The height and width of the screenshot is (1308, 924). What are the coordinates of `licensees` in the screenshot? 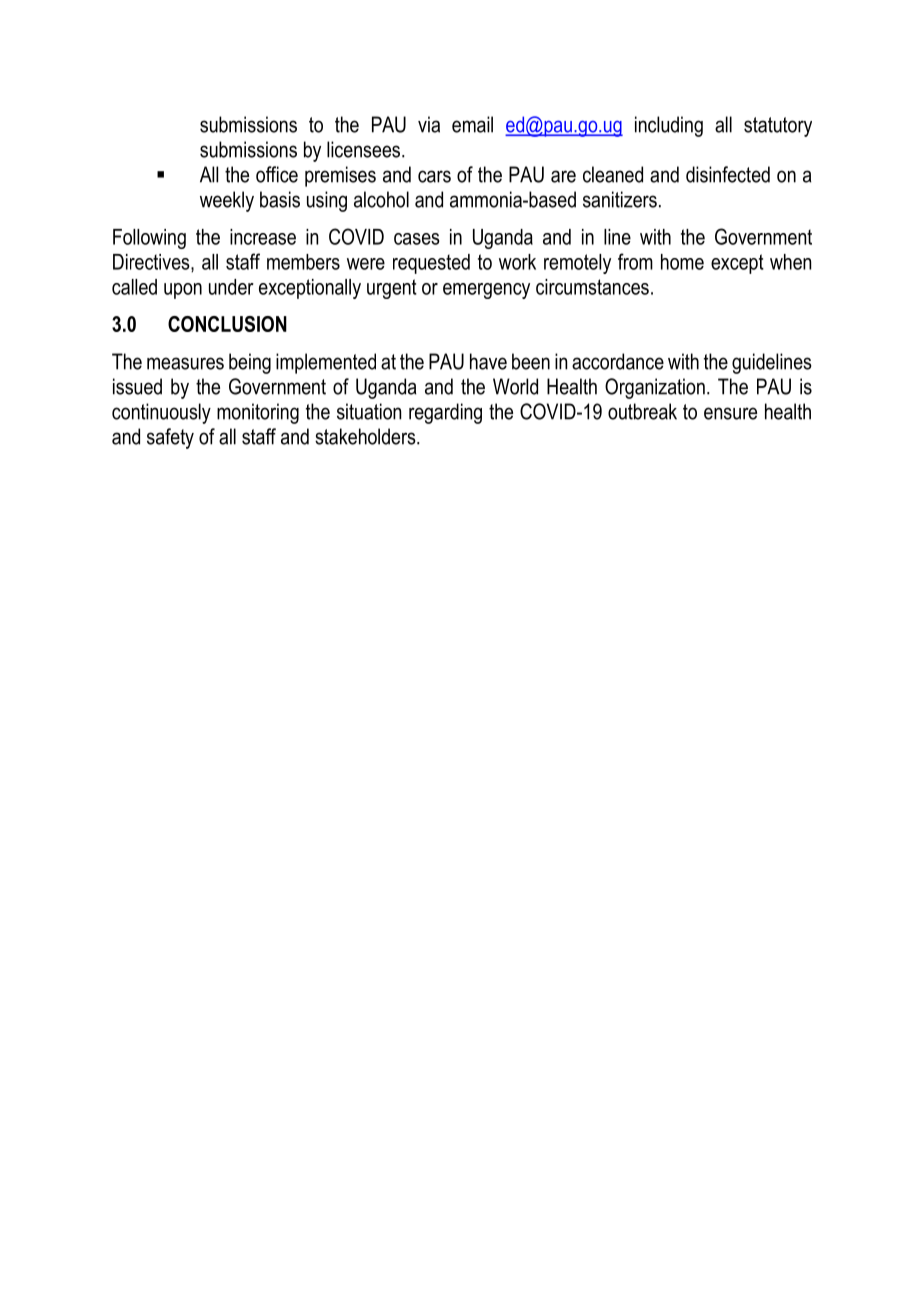 It's located at (365, 149).
